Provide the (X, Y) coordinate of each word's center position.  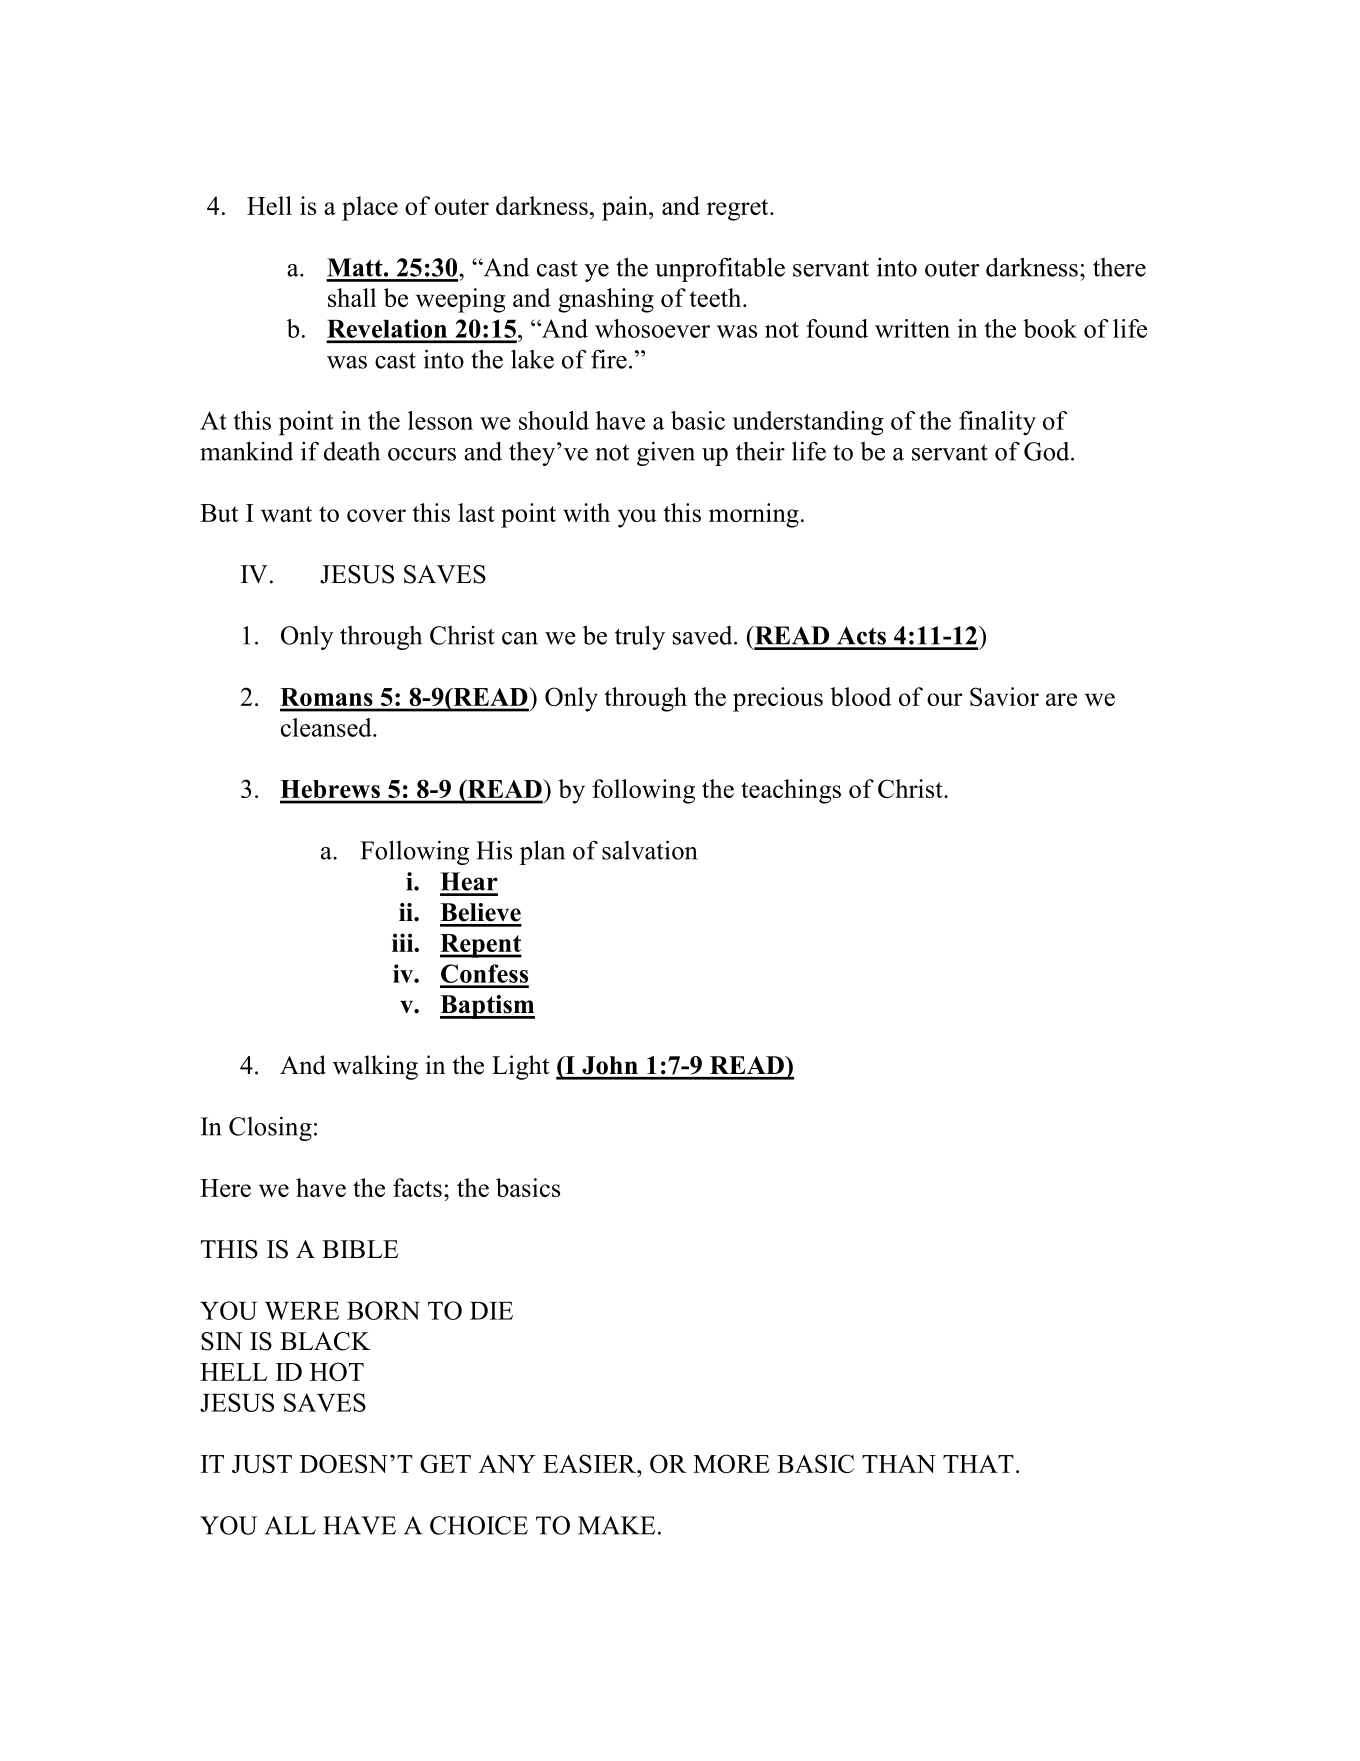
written (912, 328)
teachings (791, 791)
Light (520, 1067)
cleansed (327, 727)
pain (626, 208)
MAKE (616, 1525)
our (944, 699)
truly (640, 637)
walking (375, 1067)
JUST (262, 1463)
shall (352, 297)
